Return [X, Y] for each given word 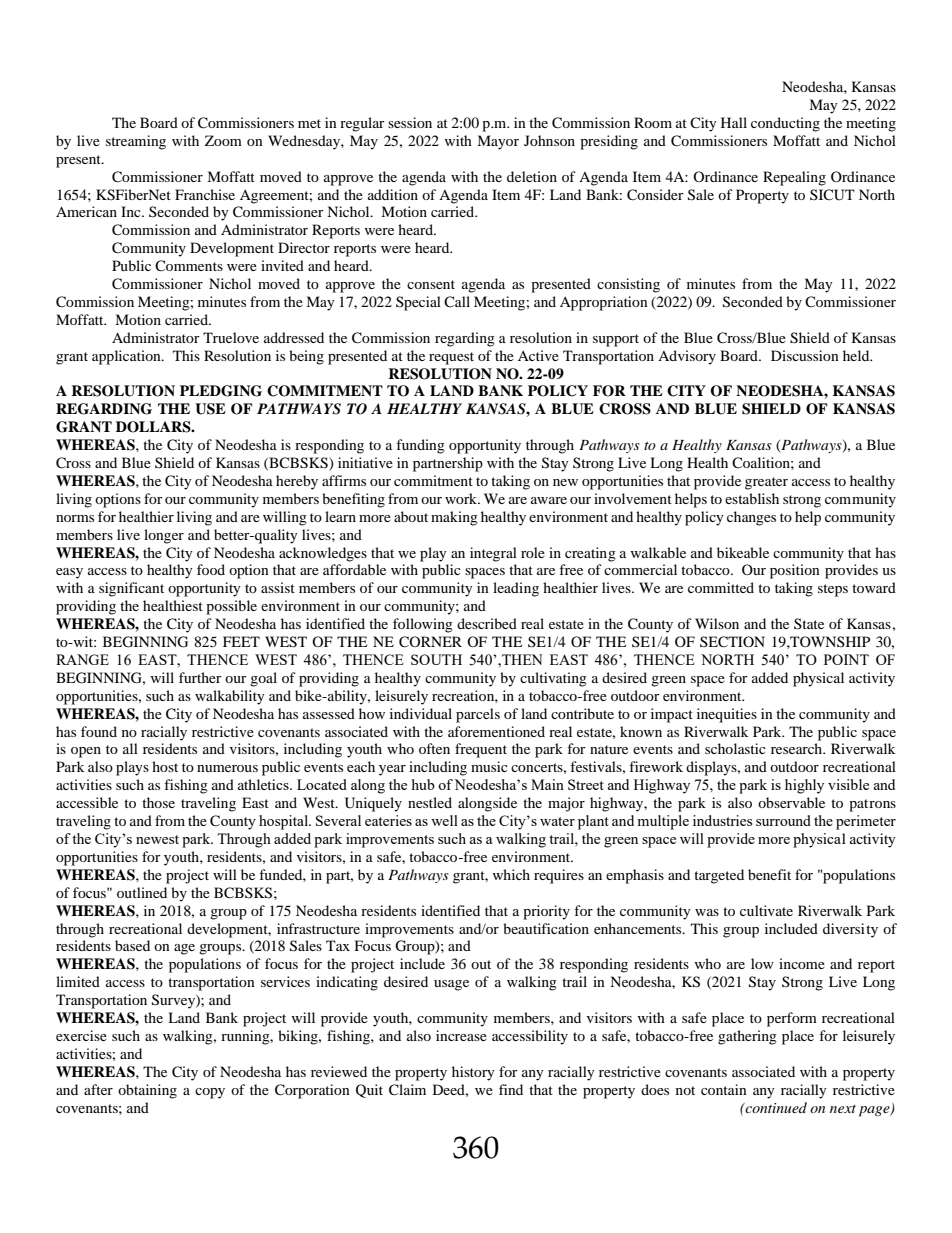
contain [724, 1089]
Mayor [498, 142]
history [473, 1073]
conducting [785, 124]
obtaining [147, 1091]
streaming [136, 142]
